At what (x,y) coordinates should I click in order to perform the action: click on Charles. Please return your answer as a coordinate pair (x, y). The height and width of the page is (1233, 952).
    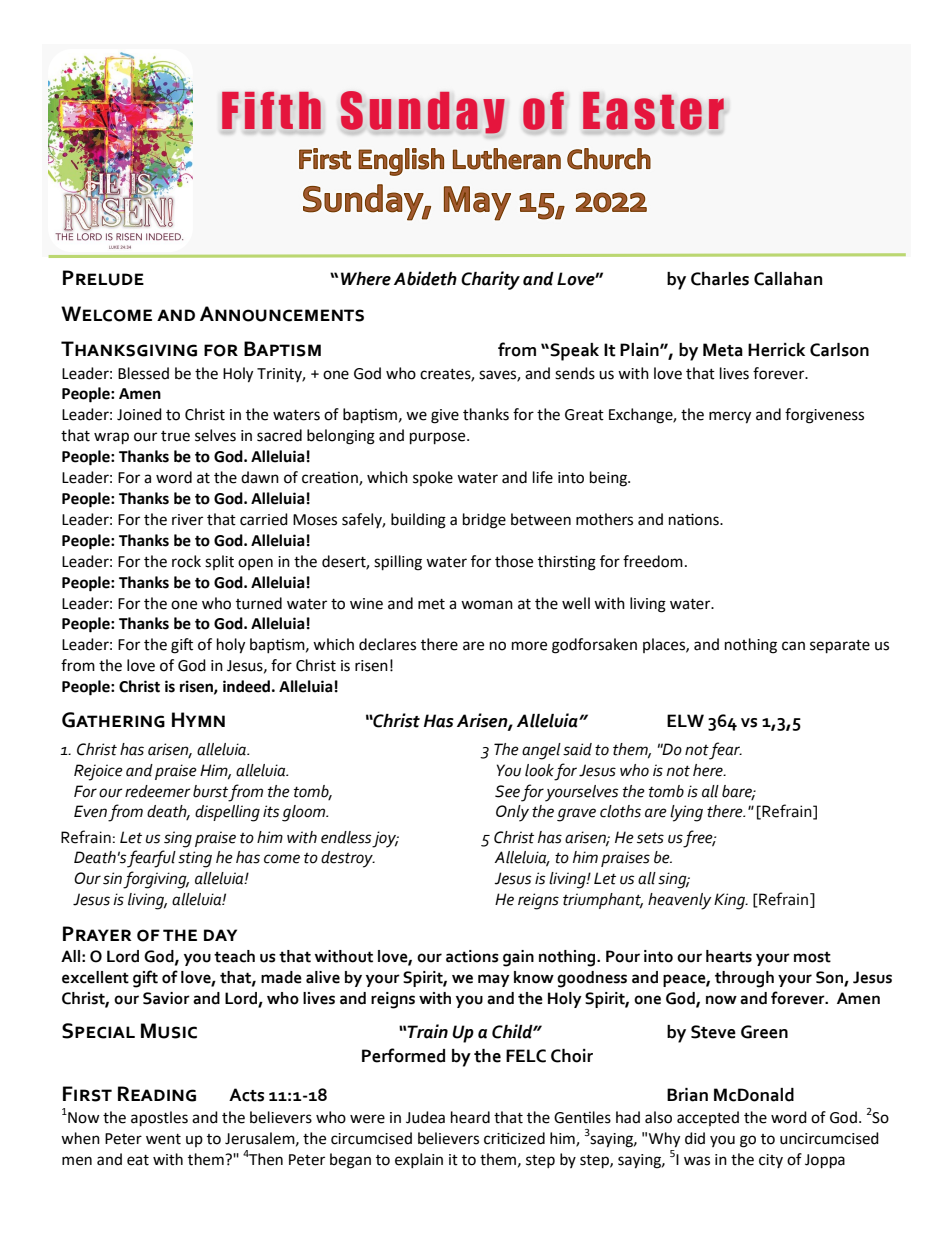
    Looking at the image, I should click on (720, 279).
